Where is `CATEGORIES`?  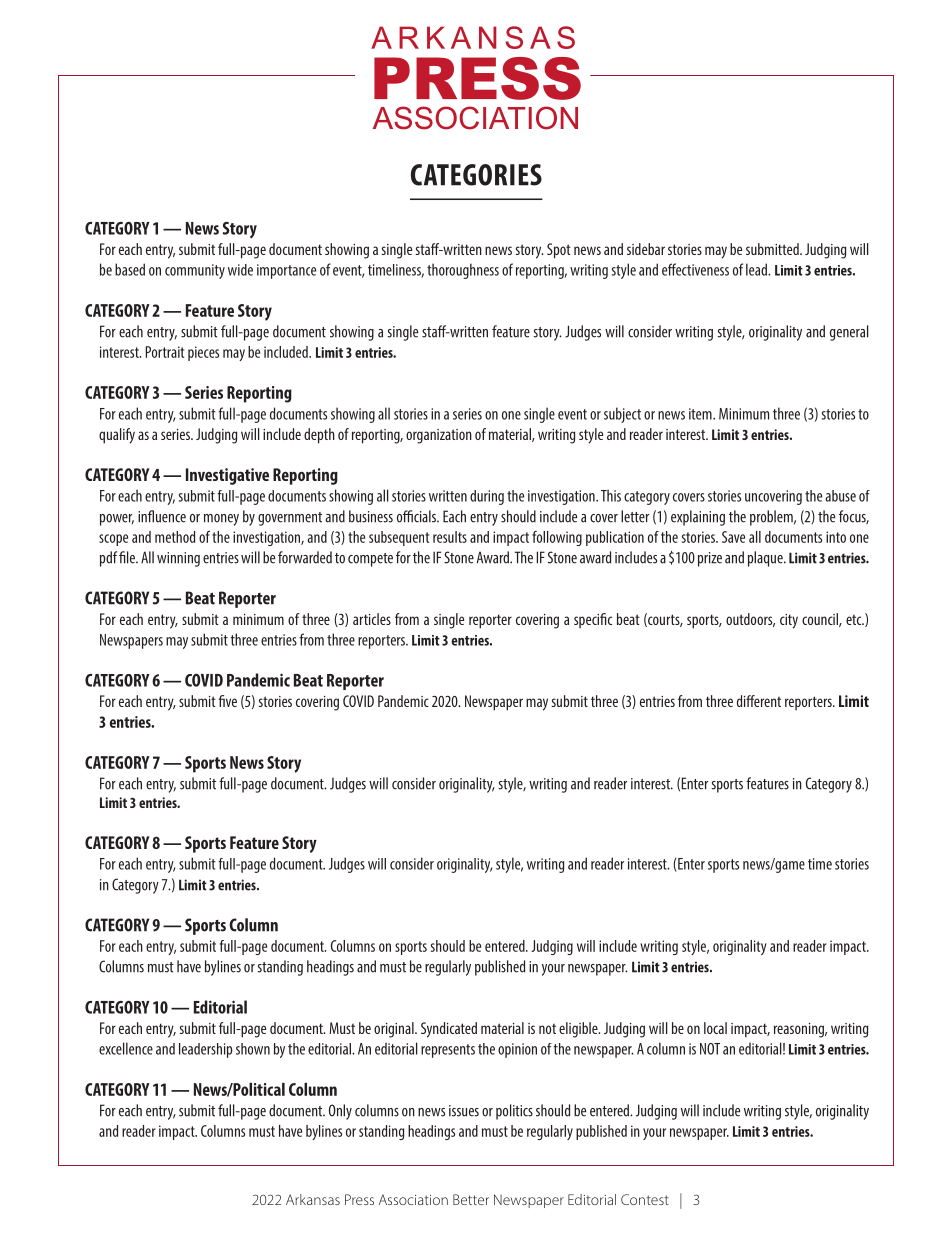 CATEGORIES is located at coordinates (476, 175).
